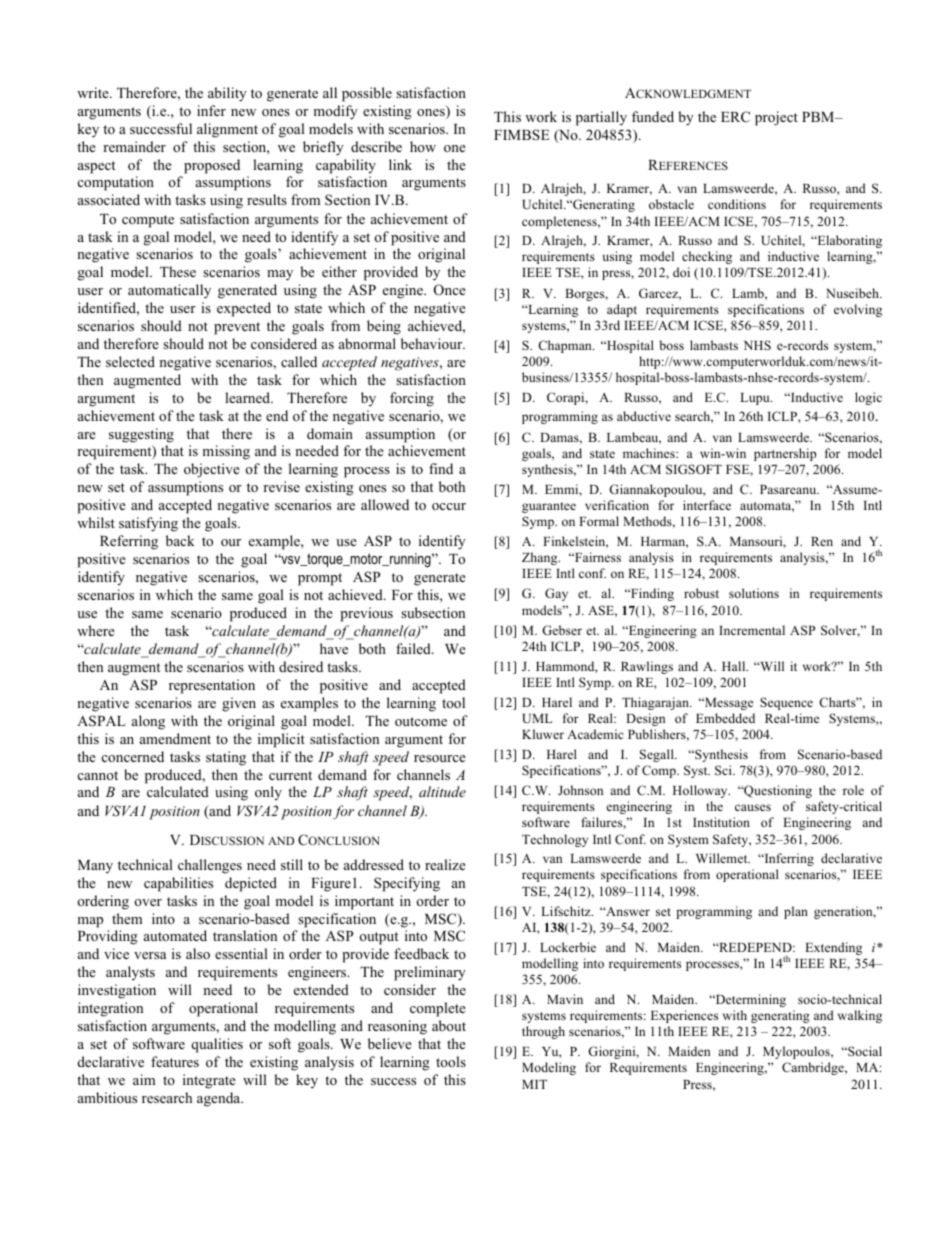 This screenshot has height=1233, width=952. I want to click on alignment, so click(227, 130).
